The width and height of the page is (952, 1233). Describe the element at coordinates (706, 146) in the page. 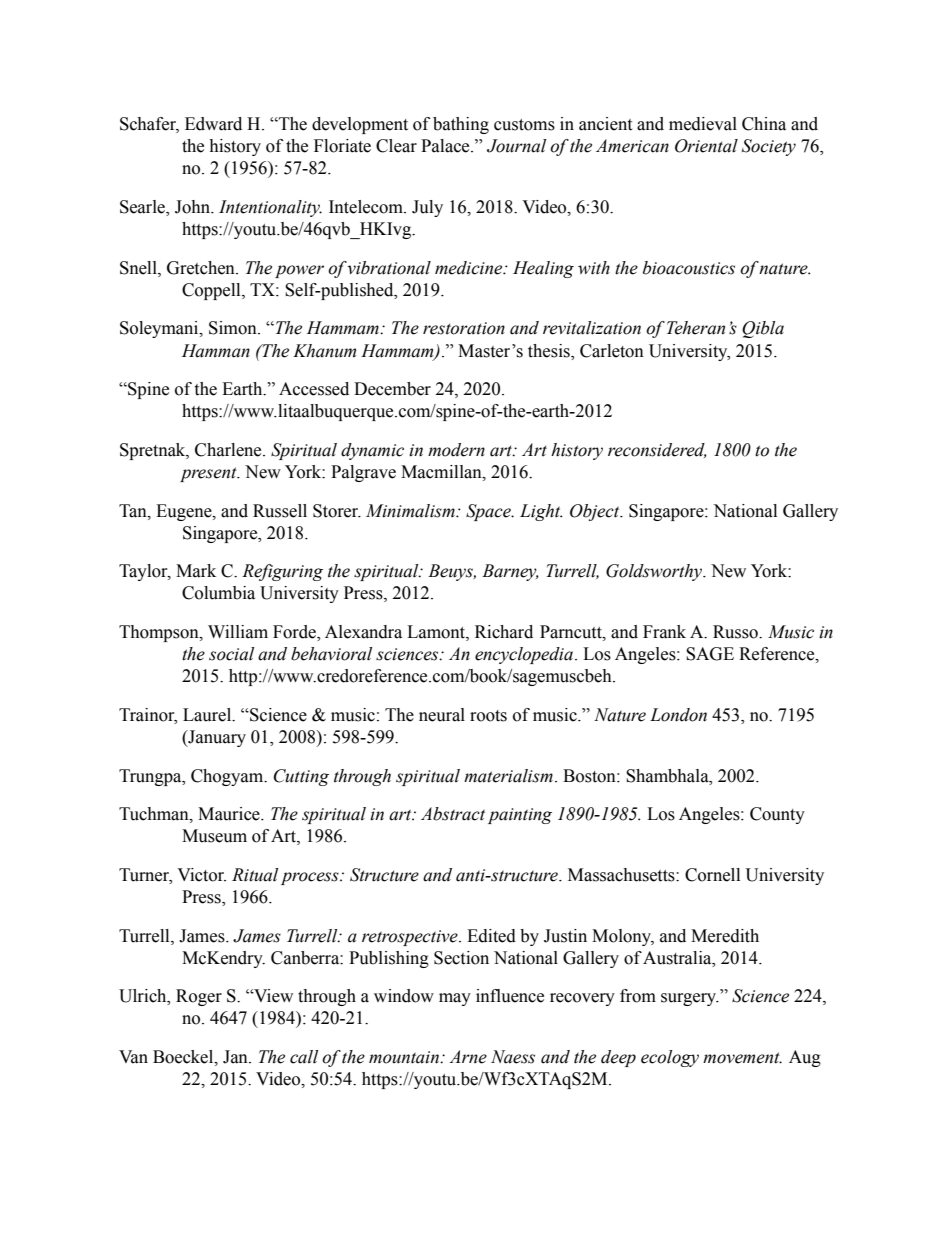

I see `Oriental` at that location.
